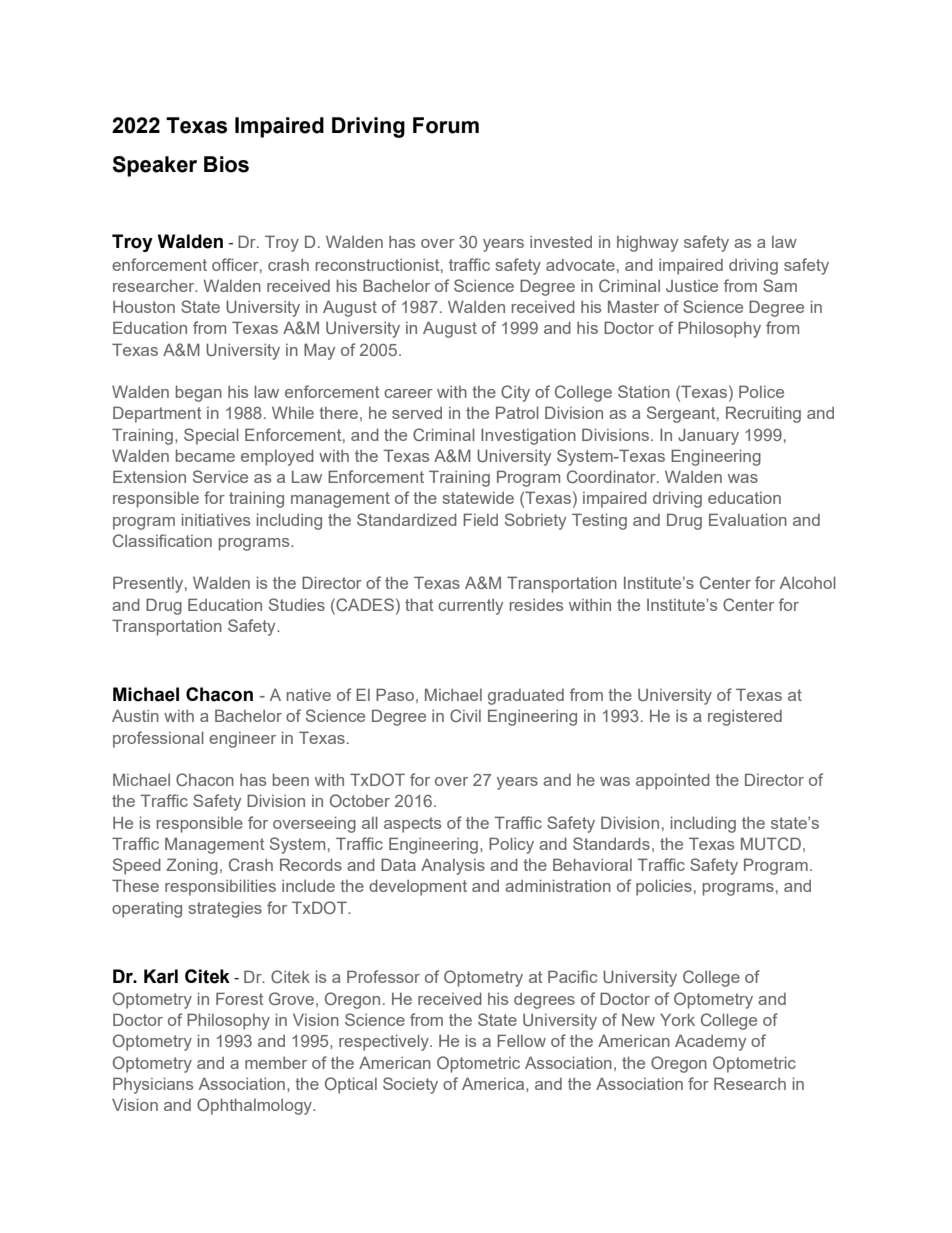 This page has width=952, height=1233. What do you see at coordinates (446, 125) in the page?
I see `Forum` at bounding box center [446, 125].
